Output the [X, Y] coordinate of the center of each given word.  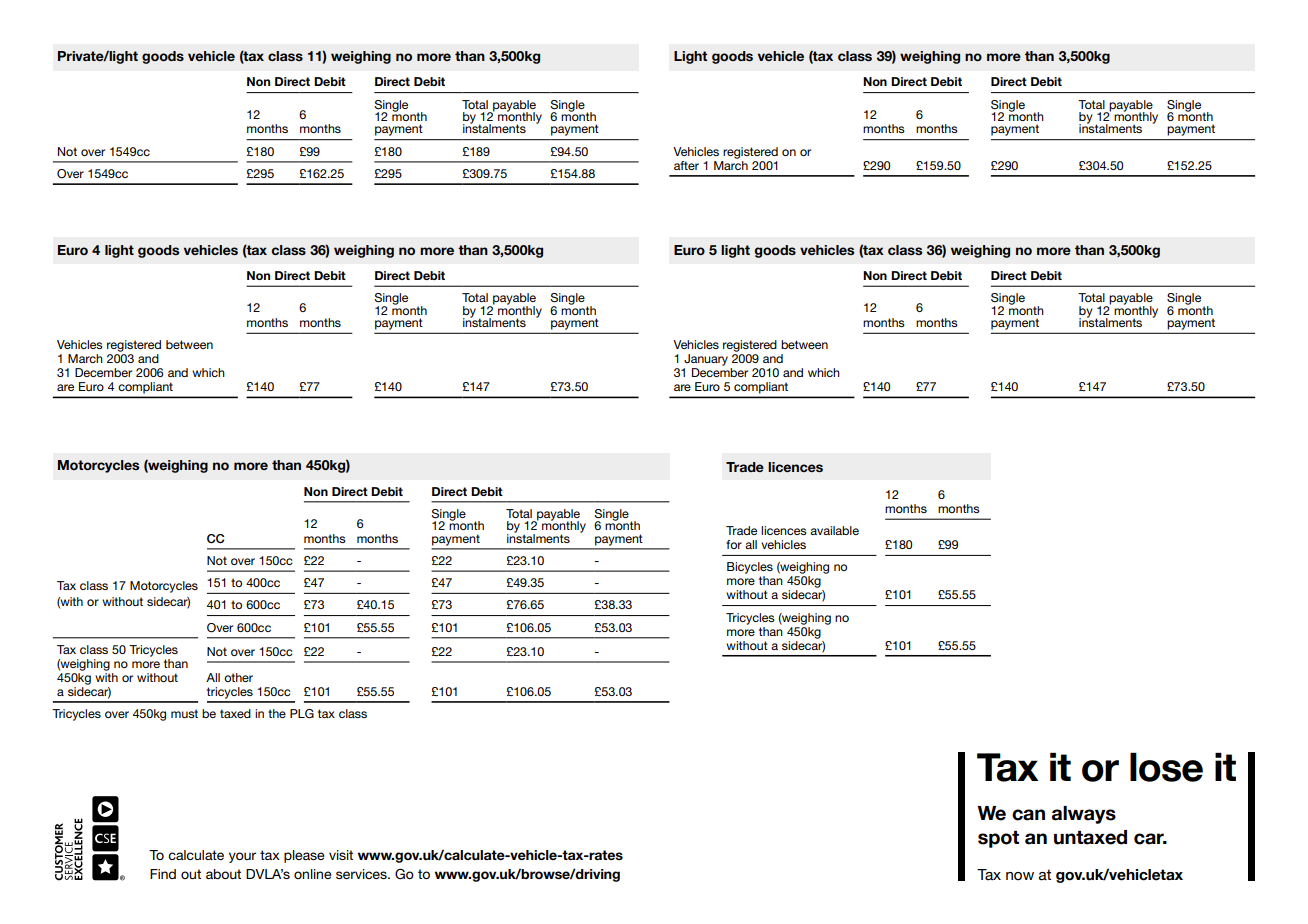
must [184, 713]
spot [998, 839]
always [1084, 815]
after [686, 165]
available [834, 530]
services [362, 874]
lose [1166, 767]
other [238, 677]
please [304, 856]
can [1028, 815]
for [734, 544]
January [706, 360]
